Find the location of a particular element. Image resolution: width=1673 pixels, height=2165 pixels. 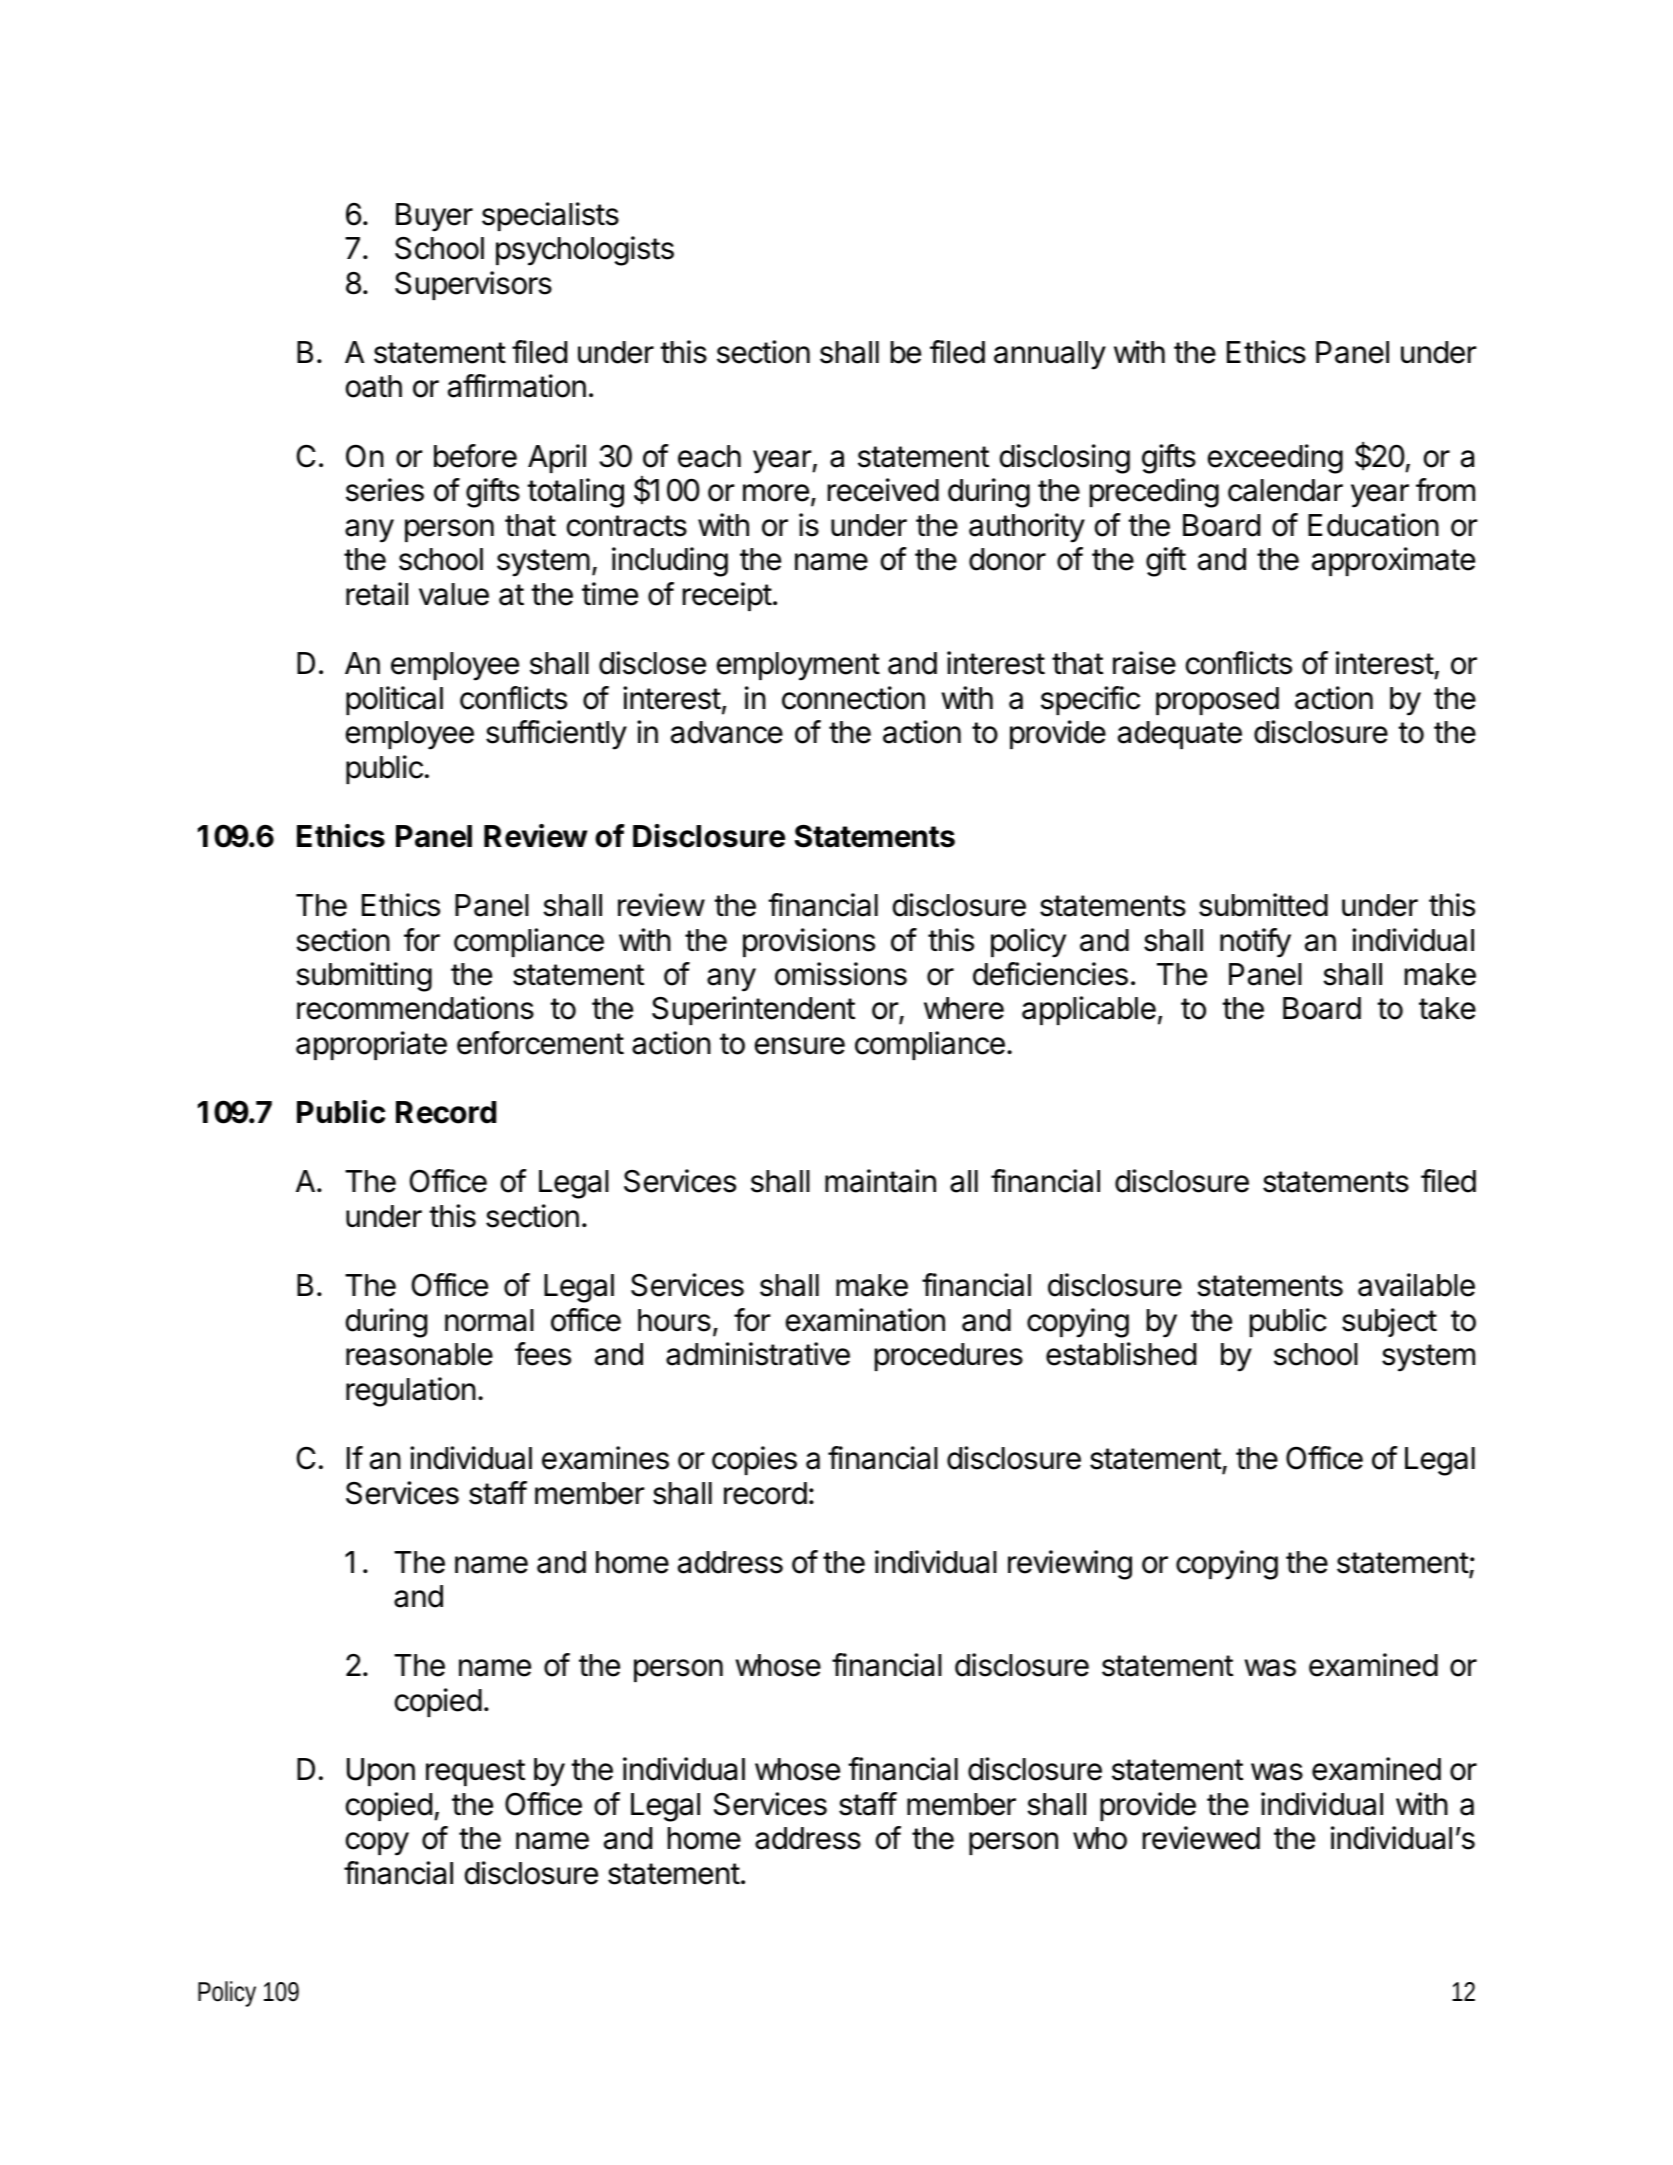

sufficiently is located at coordinates (556, 735).
